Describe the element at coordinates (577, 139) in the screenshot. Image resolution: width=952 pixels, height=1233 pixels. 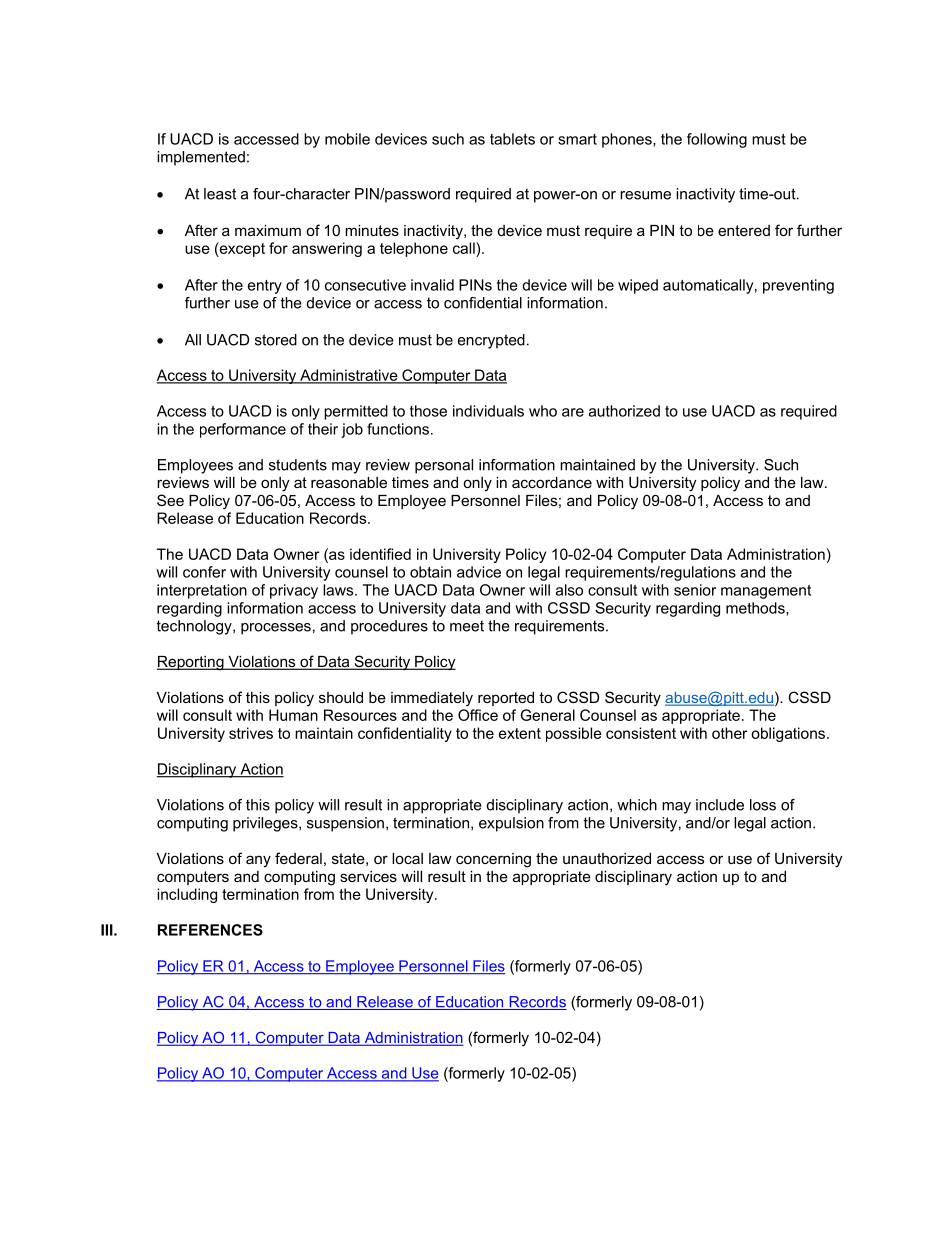
I see `smart` at that location.
